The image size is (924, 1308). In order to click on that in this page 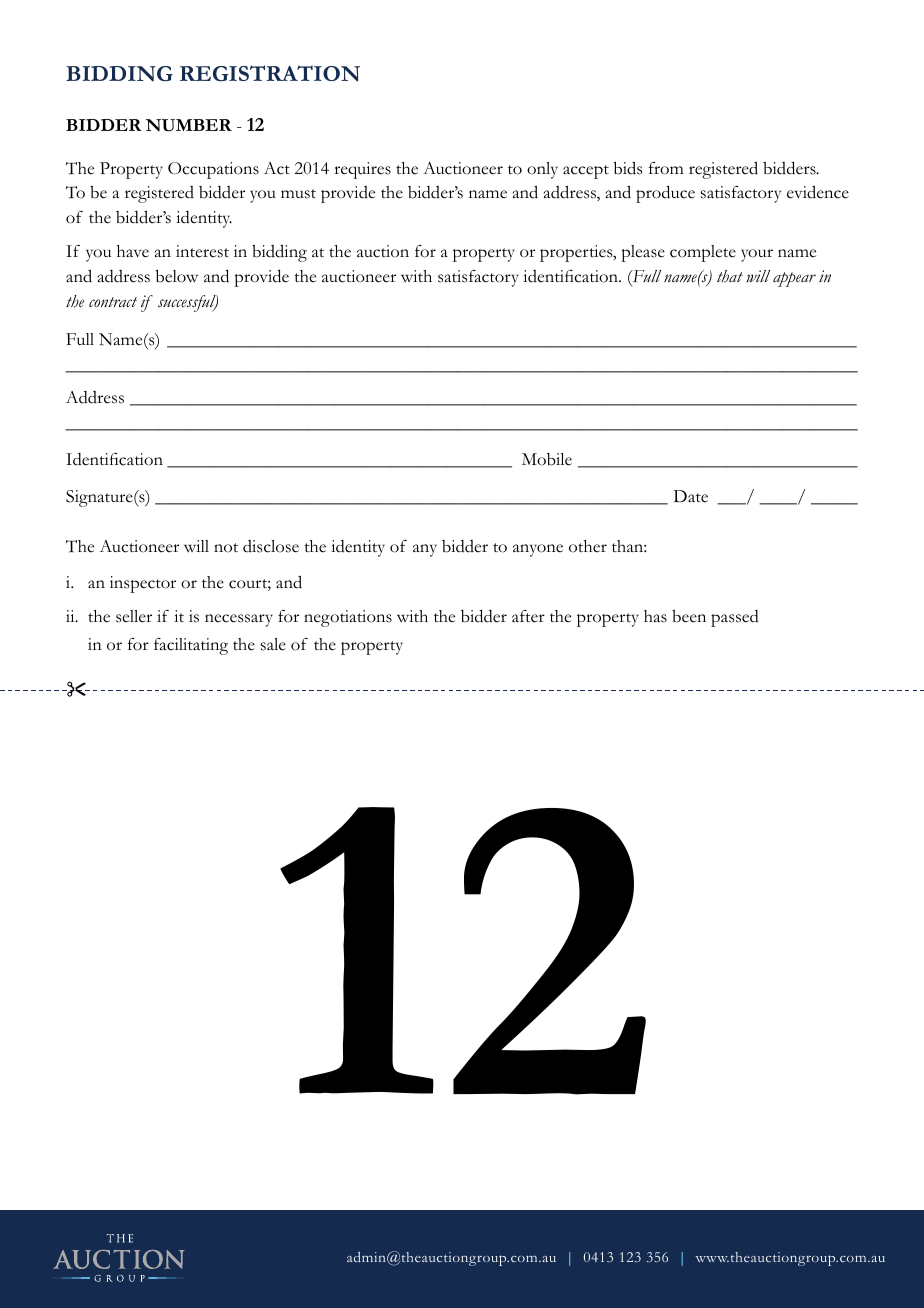, I will do `click(730, 276)`.
